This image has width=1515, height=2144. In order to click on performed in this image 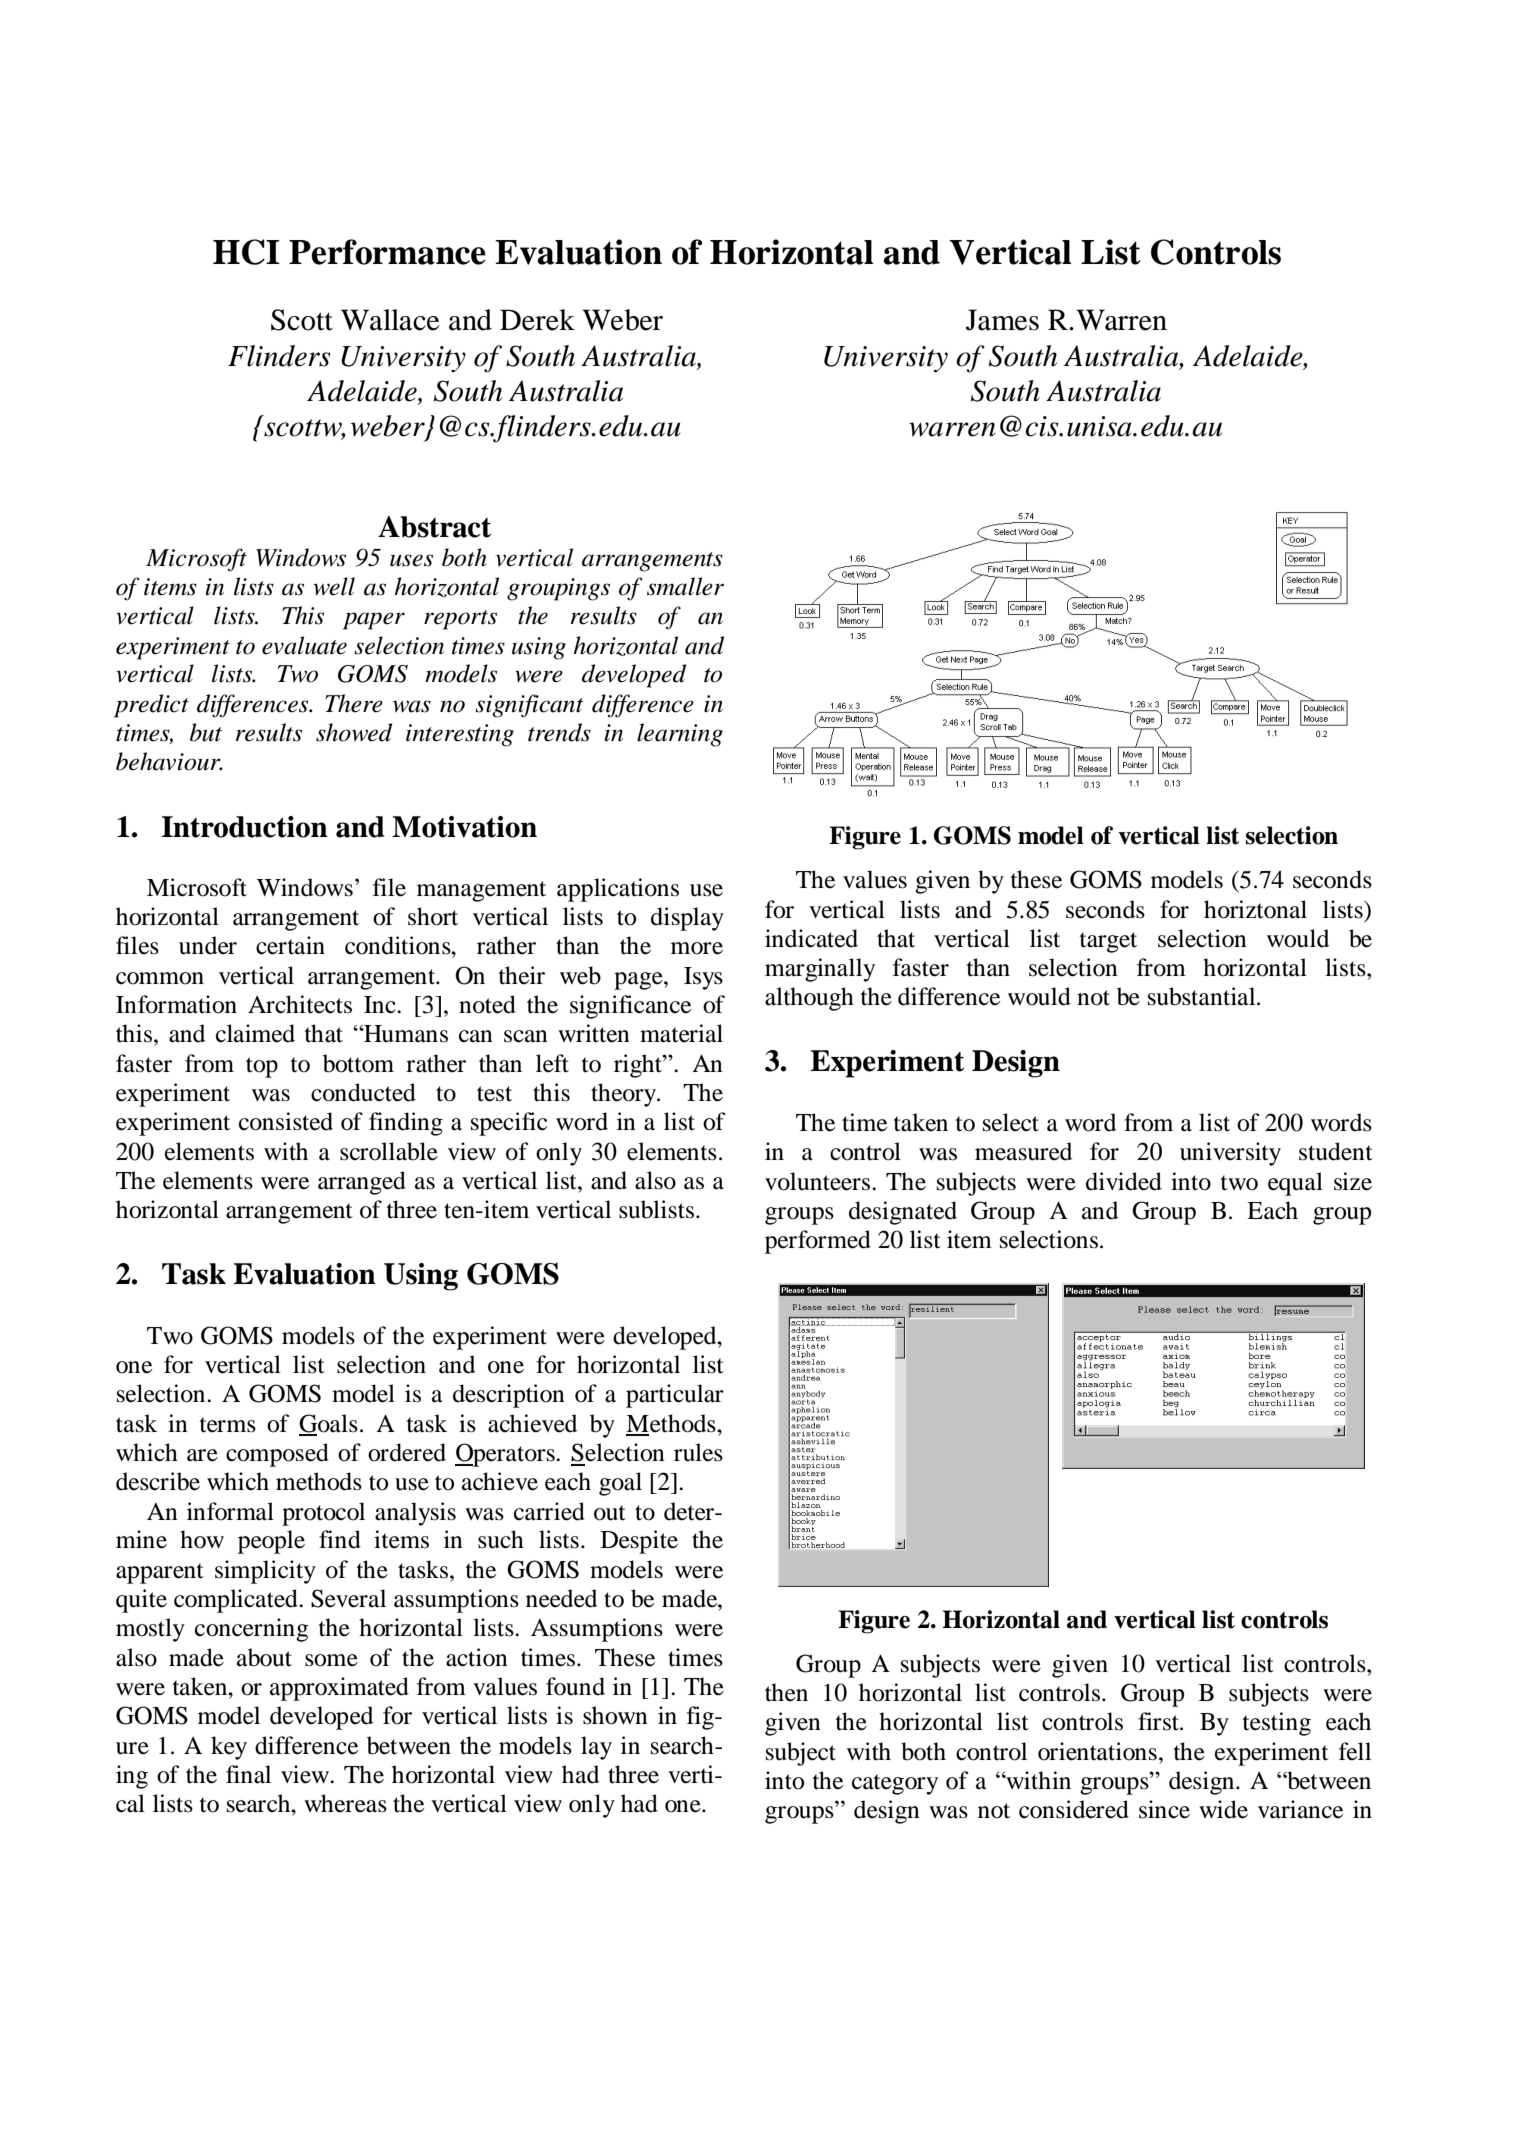, I will do `click(818, 1242)`.
